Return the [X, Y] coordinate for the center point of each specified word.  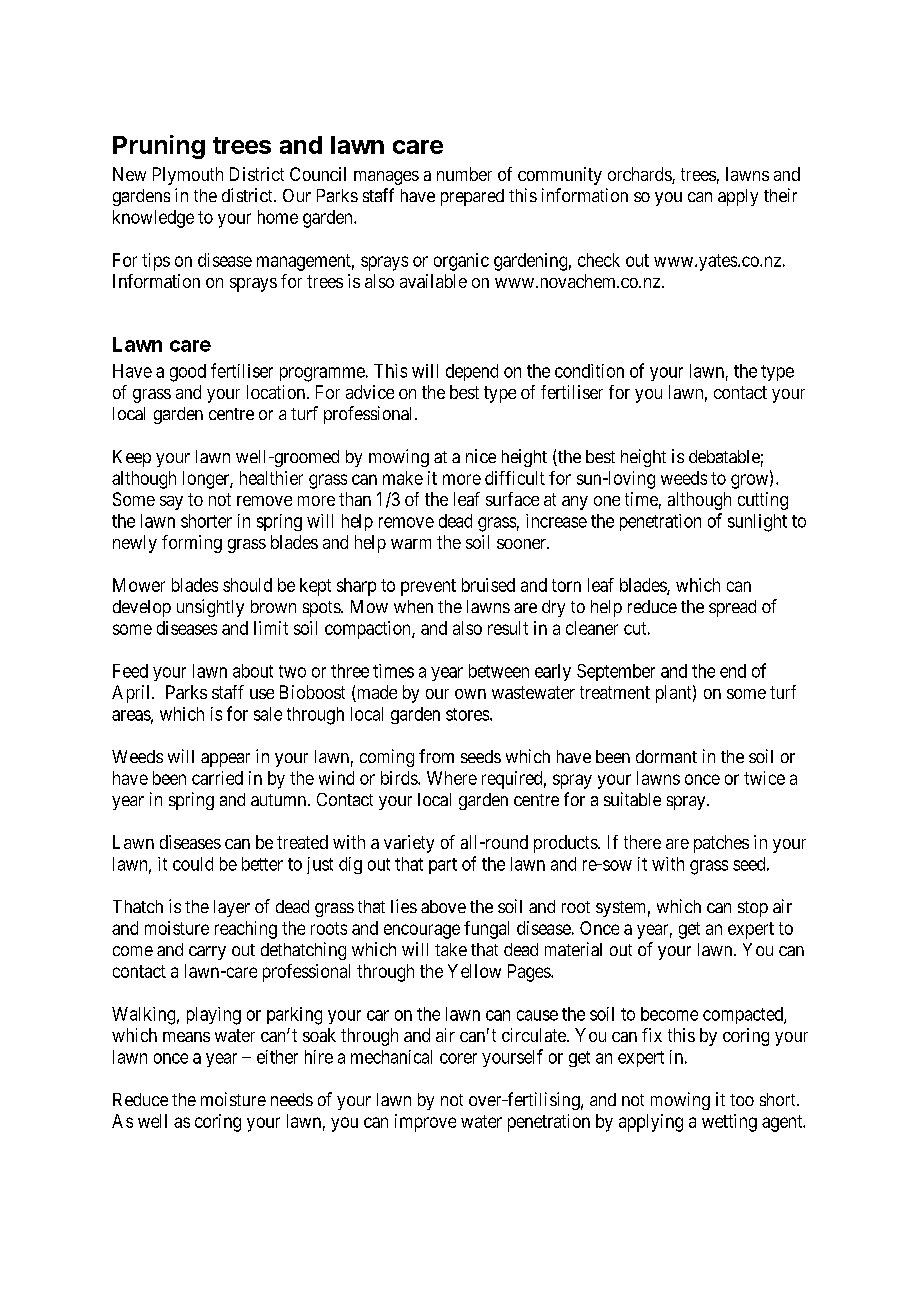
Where [452, 778]
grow [751, 481]
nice [481, 456]
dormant [666, 756]
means [186, 1037]
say [171, 503]
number [464, 174]
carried [217, 778]
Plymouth [188, 176]
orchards [640, 175]
